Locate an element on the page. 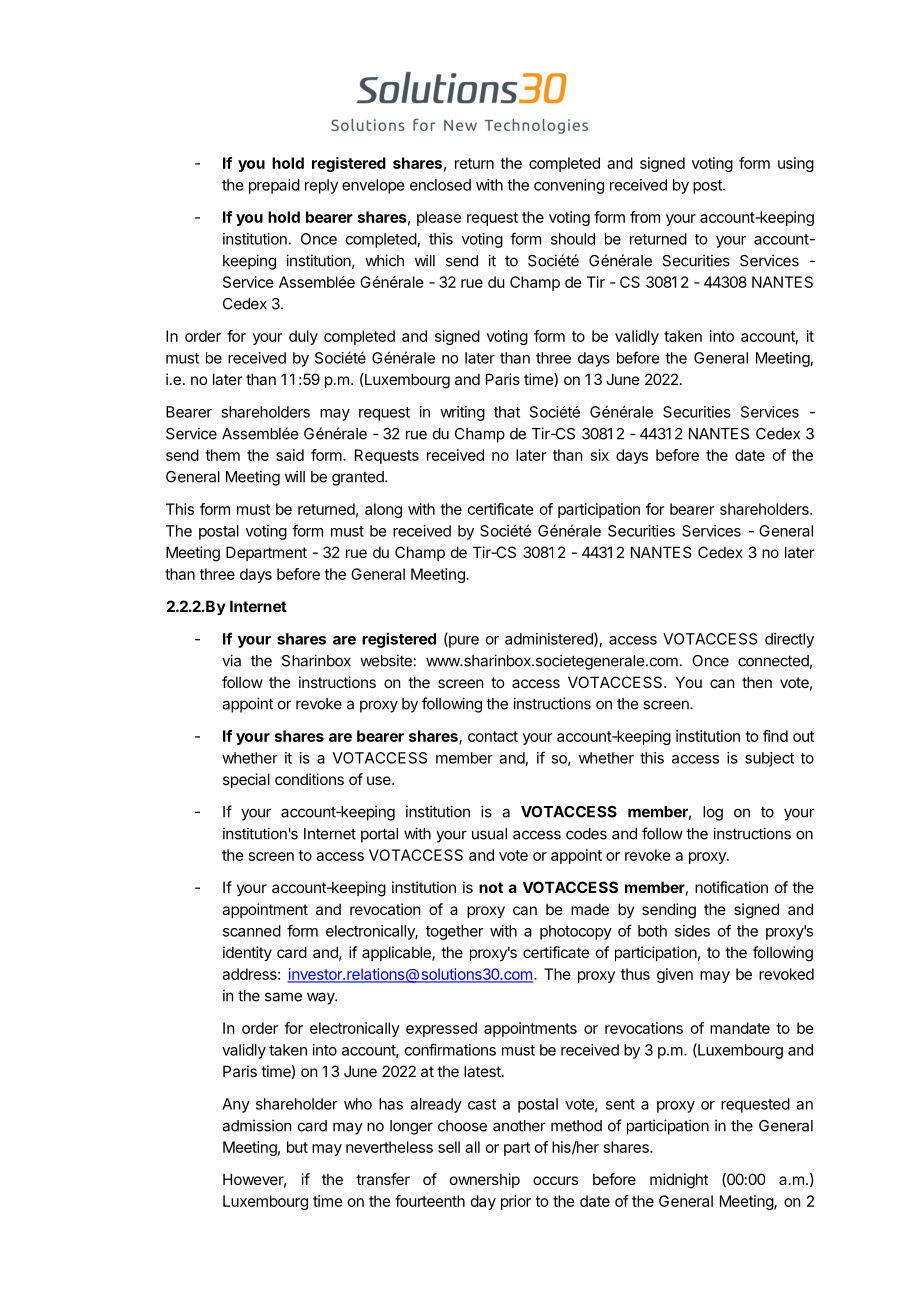 The width and height of the image is (924, 1309). convening is located at coordinates (569, 186).
